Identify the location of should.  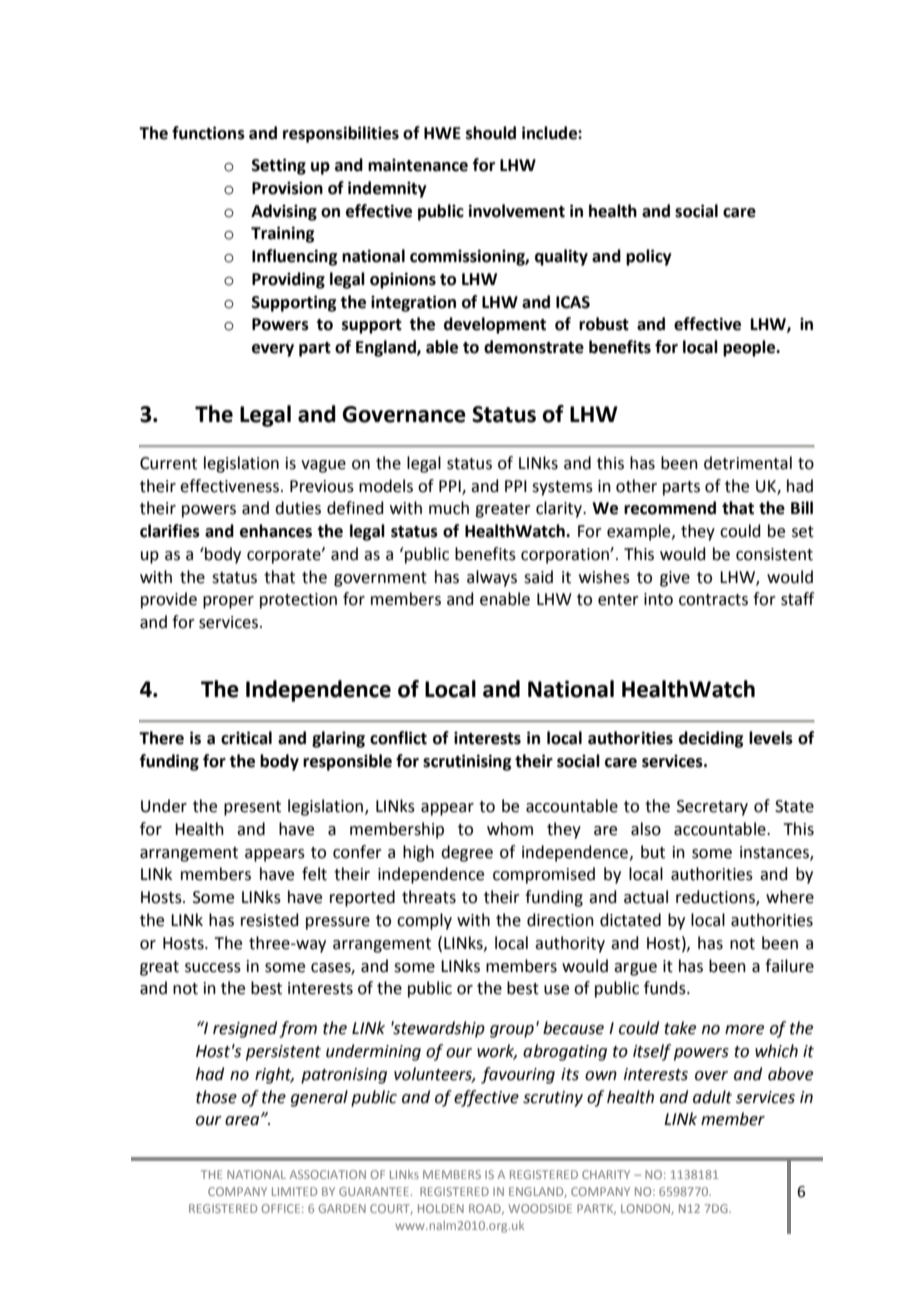
(491, 133).
